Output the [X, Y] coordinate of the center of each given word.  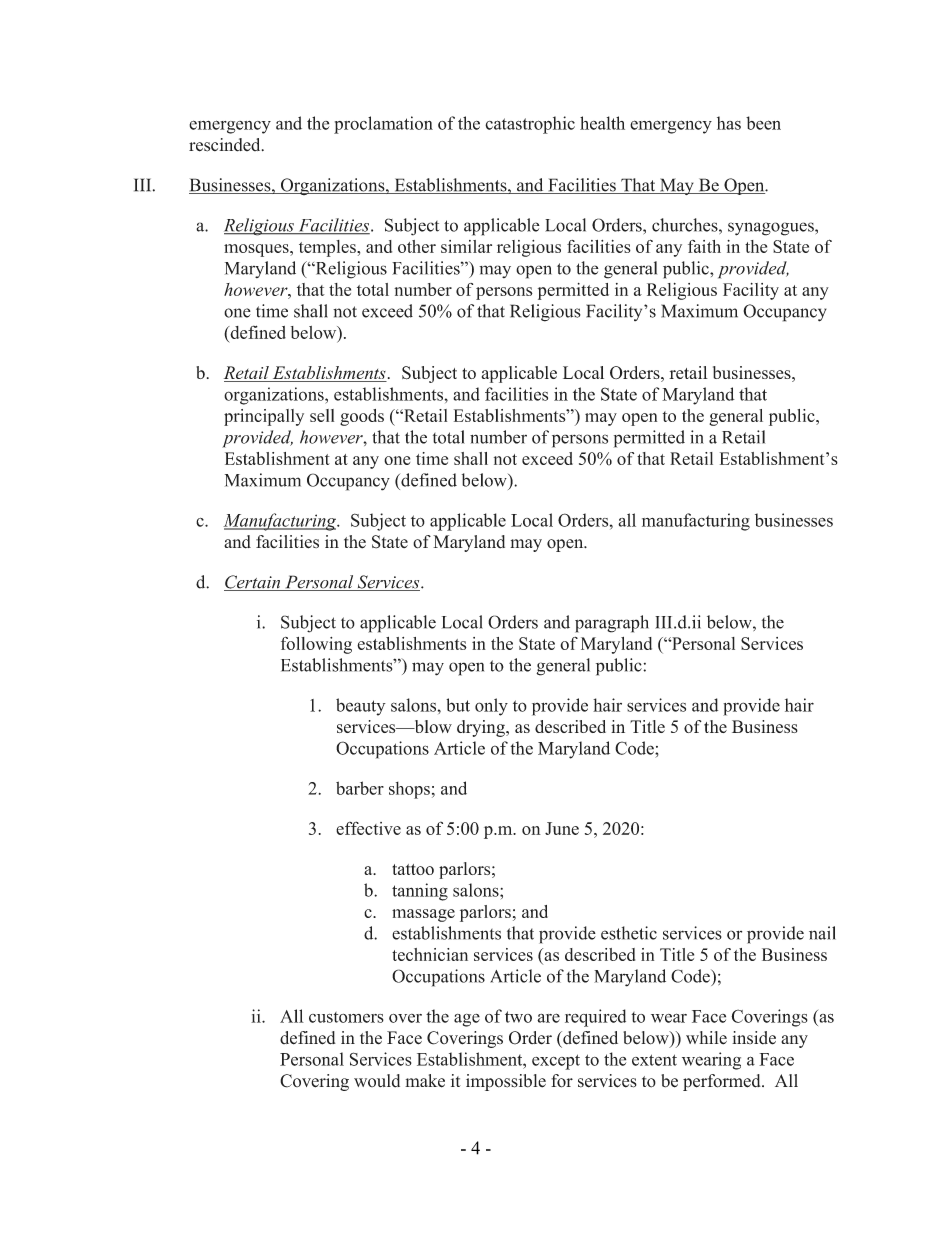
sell [322, 415]
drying [482, 728]
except [556, 1062]
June [562, 828]
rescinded [226, 145]
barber [360, 788]
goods [362, 417]
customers [346, 1017]
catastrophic [530, 125]
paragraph [612, 624]
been [763, 123]
